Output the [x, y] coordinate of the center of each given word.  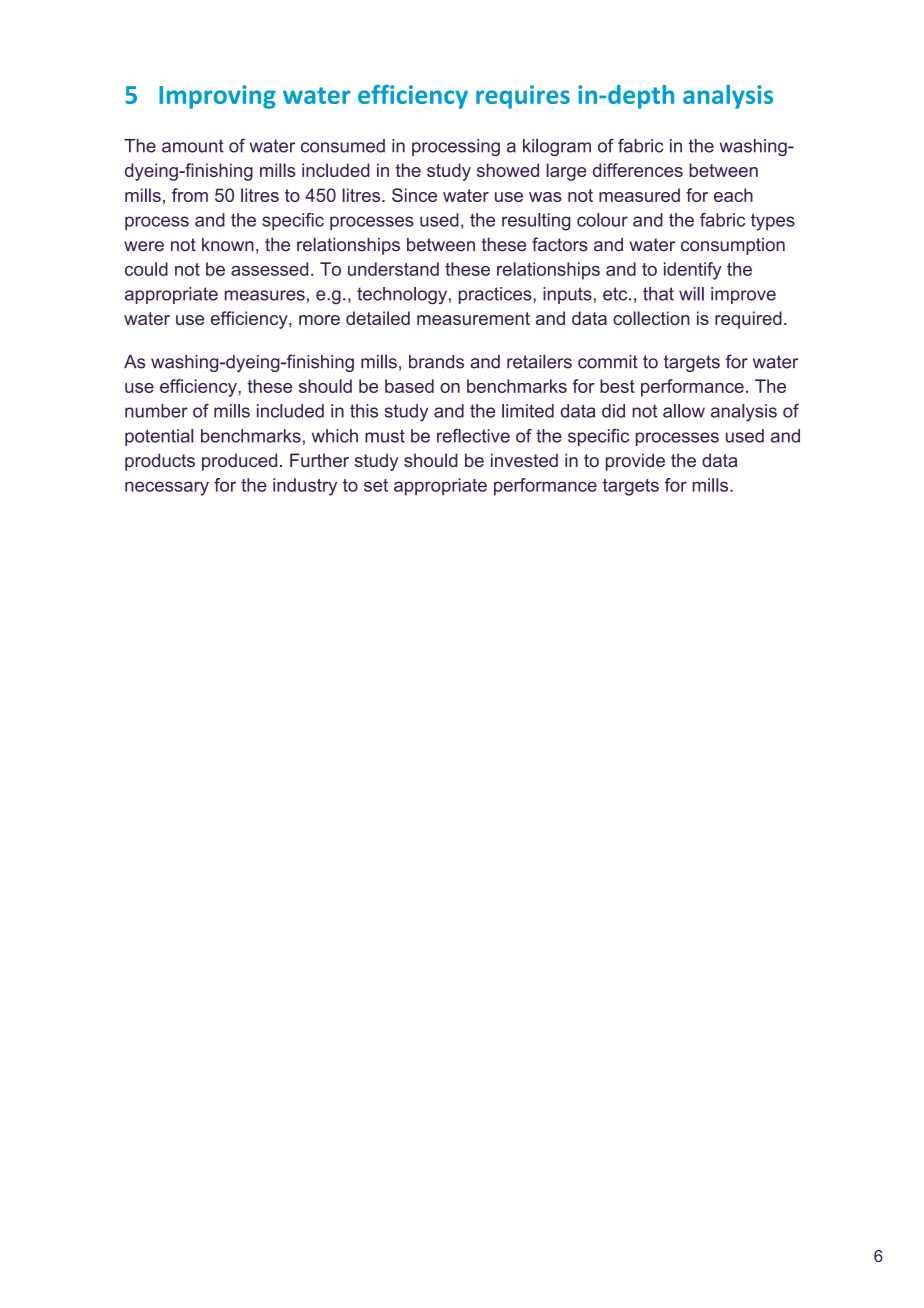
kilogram [557, 147]
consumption [733, 246]
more [319, 320]
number [156, 411]
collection [651, 318]
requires [523, 97]
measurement [473, 318]
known [228, 244]
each [733, 195]
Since [414, 195]
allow [684, 411]
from [190, 195]
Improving [217, 97]
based [409, 386]
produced [239, 462]
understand [393, 269]
